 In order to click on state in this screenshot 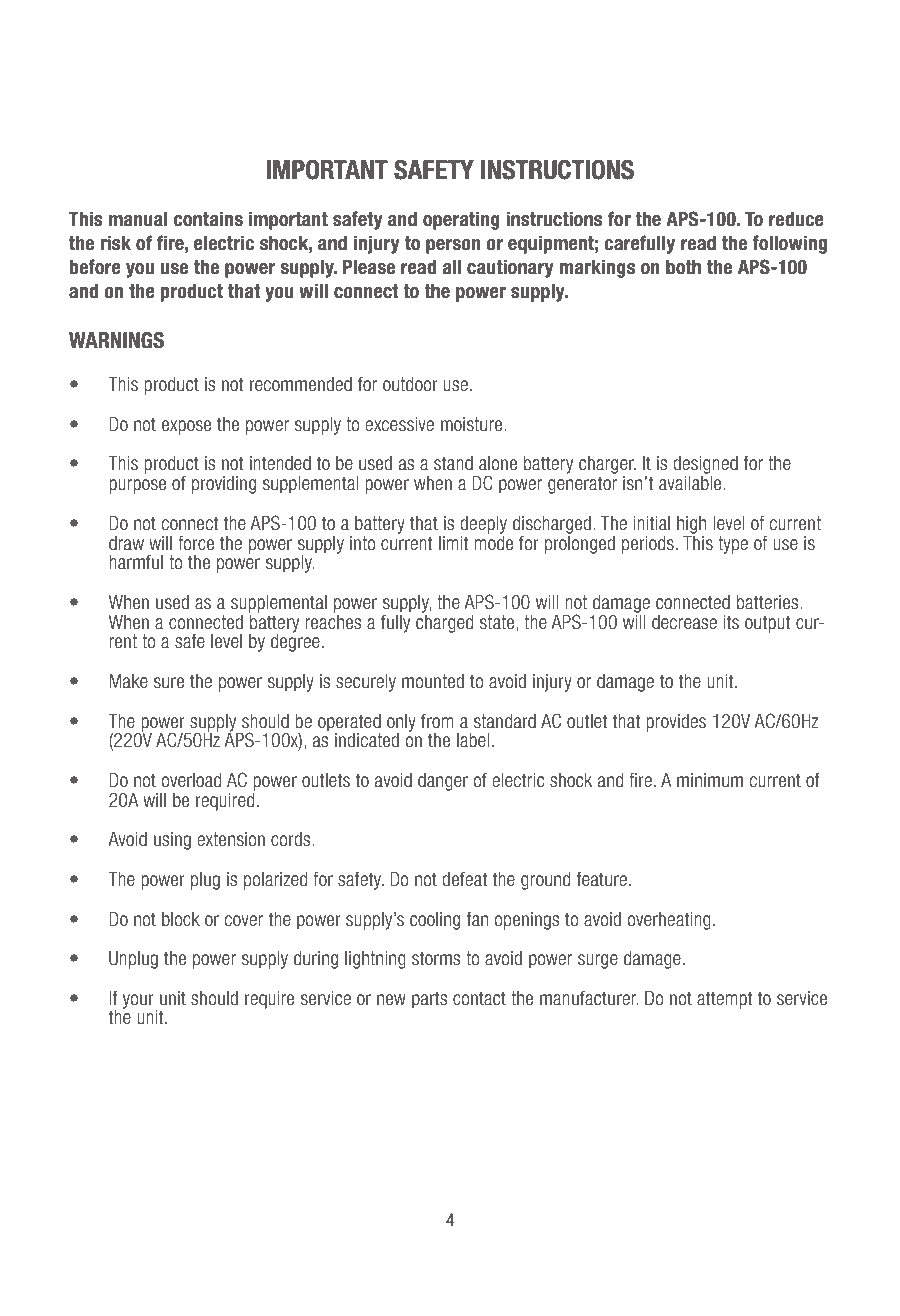, I will do `click(498, 622)`.
